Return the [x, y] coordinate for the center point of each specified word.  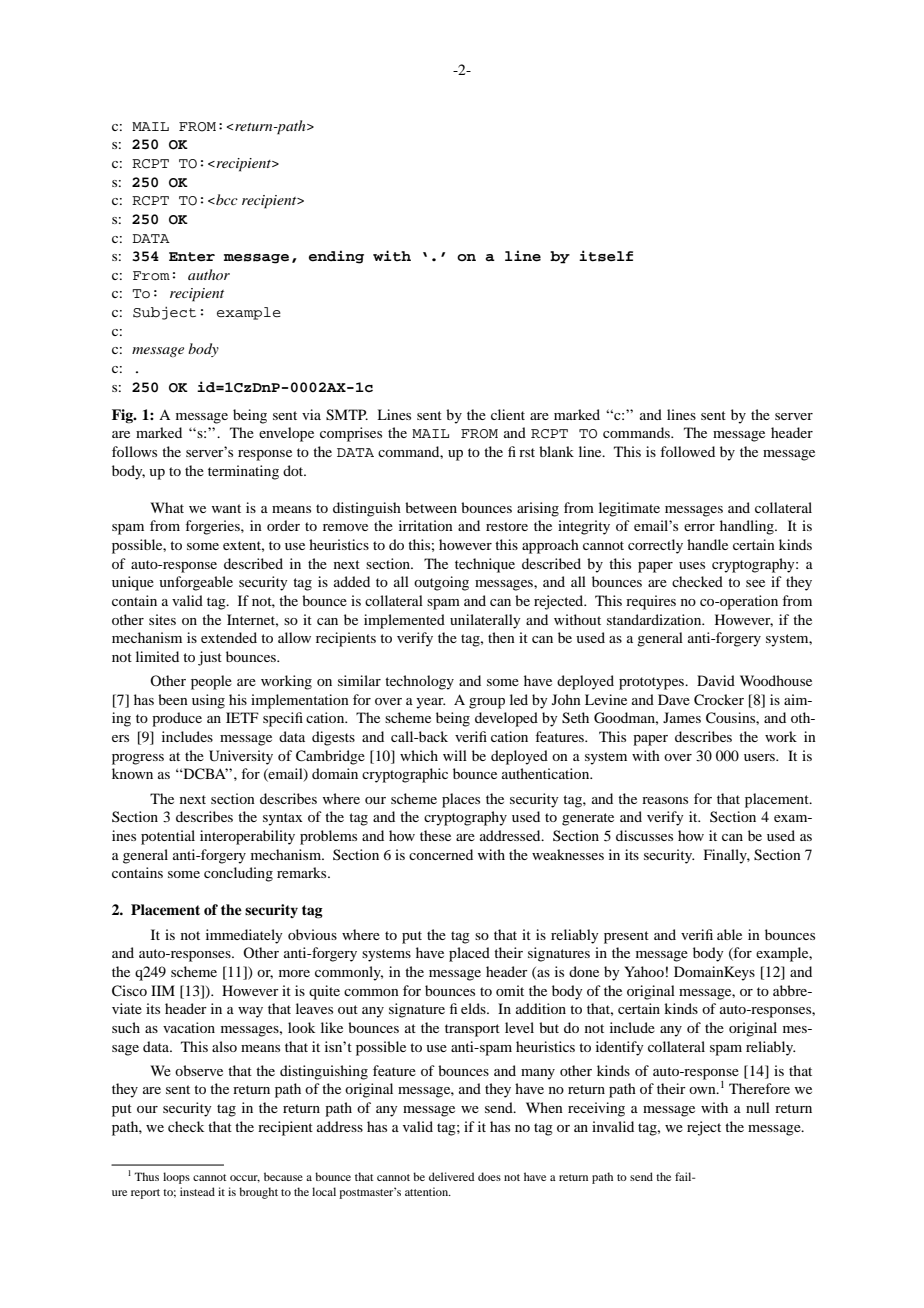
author [209, 274]
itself [606, 256]
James [682, 717]
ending [336, 257]
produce [177, 719]
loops [176, 1178]
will [455, 755]
